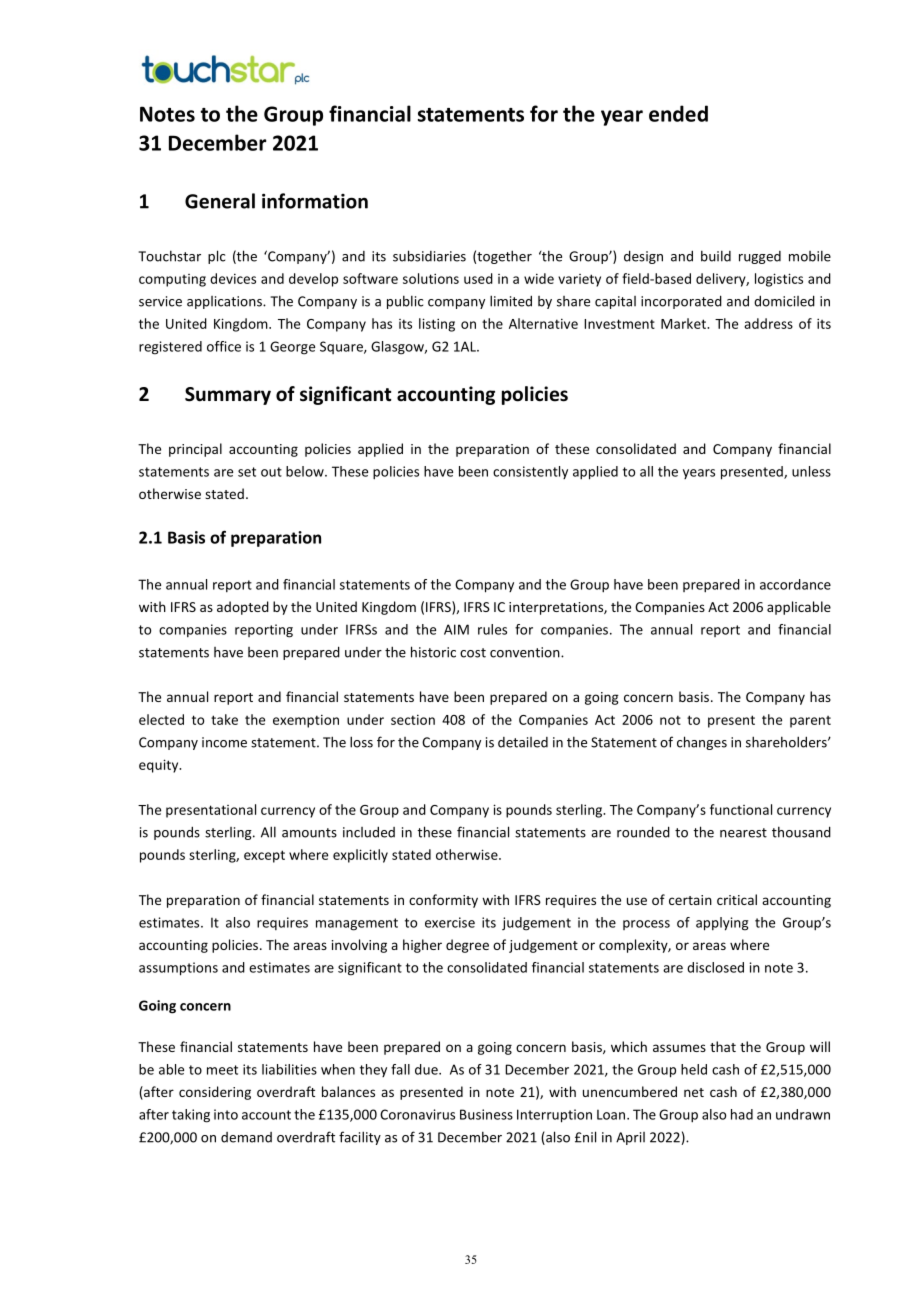  Describe the element at coordinates (741, 809) in the screenshot. I see `functional` at that location.
